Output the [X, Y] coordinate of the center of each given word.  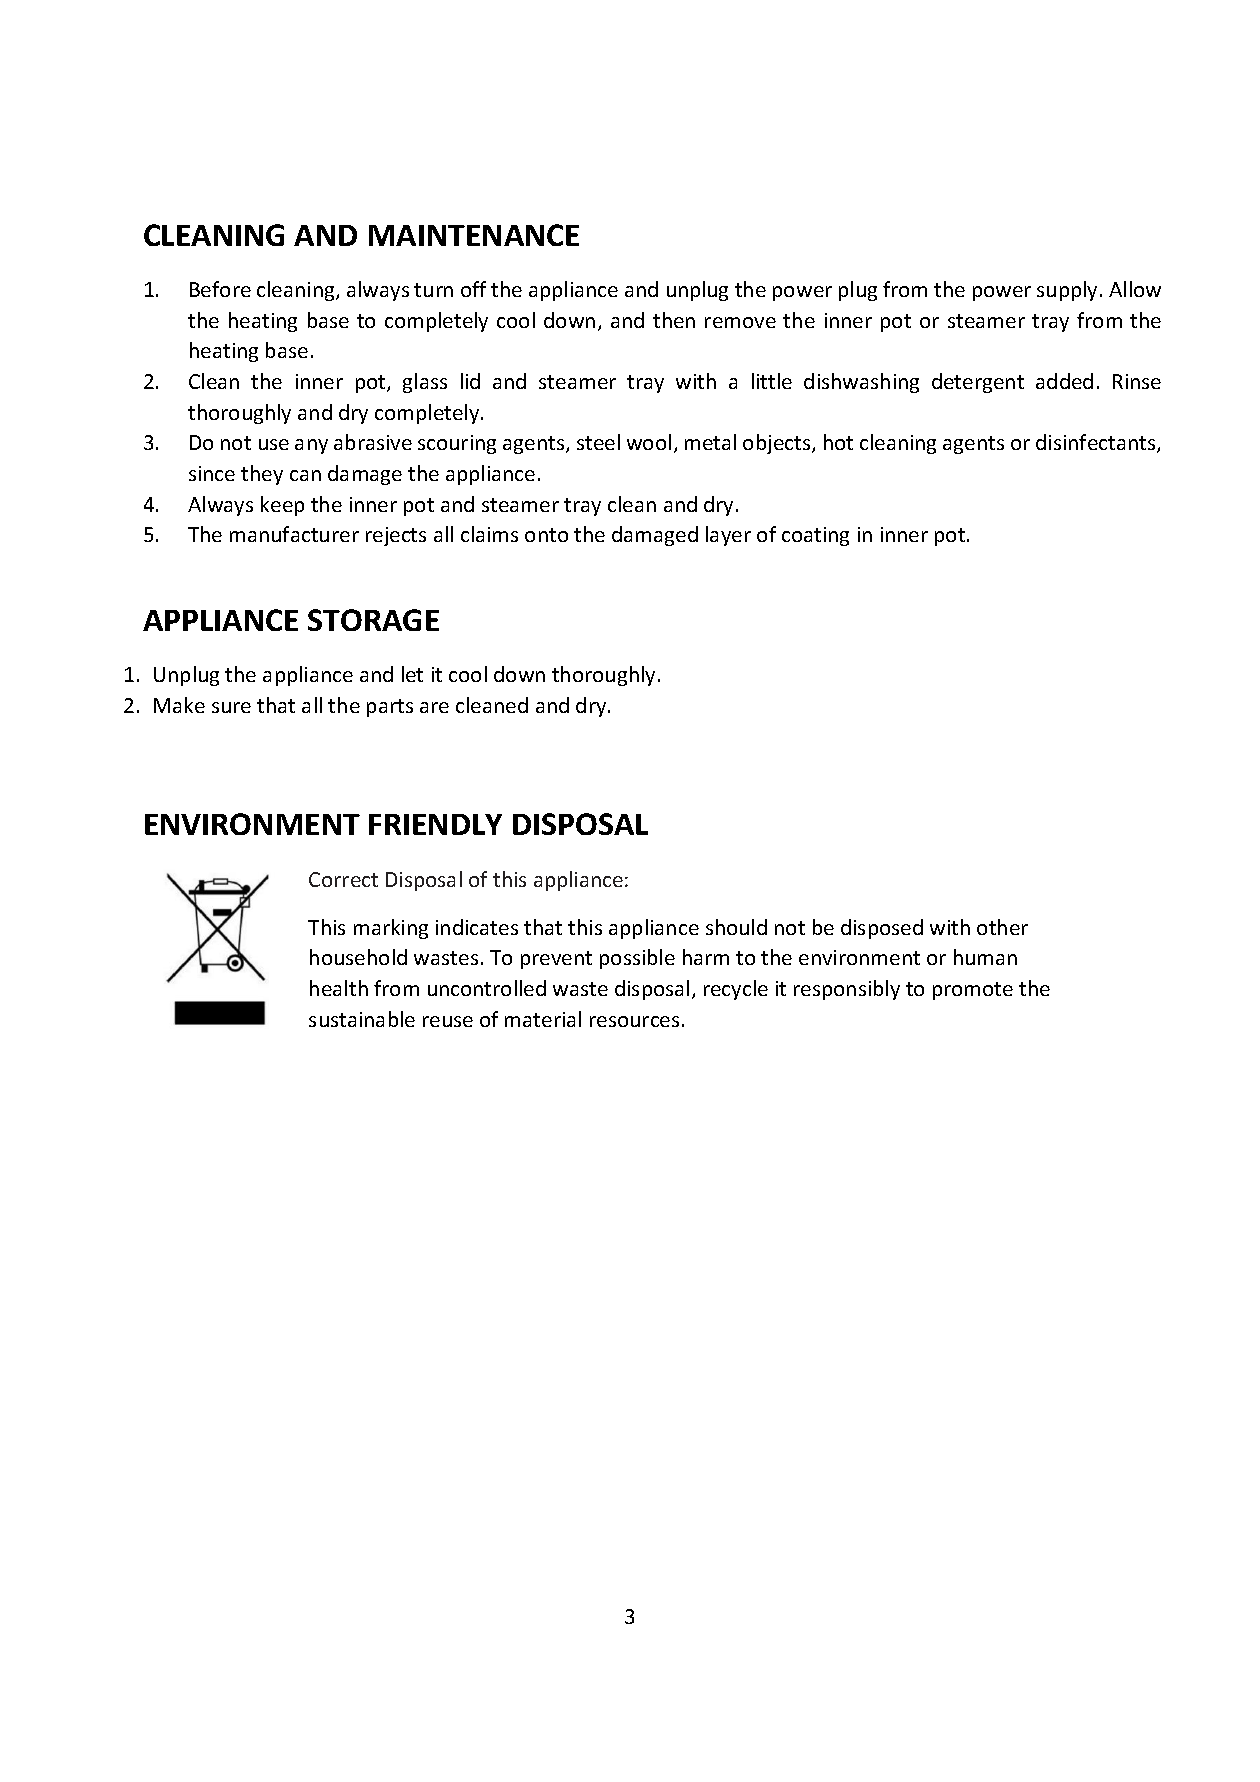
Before [220, 289]
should [736, 927]
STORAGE [373, 620]
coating [815, 536]
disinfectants [1097, 443]
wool [649, 442]
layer [728, 536]
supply [1069, 291]
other [1002, 927]
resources [634, 1021]
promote [973, 991]
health [339, 988]
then [674, 320]
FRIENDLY [435, 824]
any [311, 446]
